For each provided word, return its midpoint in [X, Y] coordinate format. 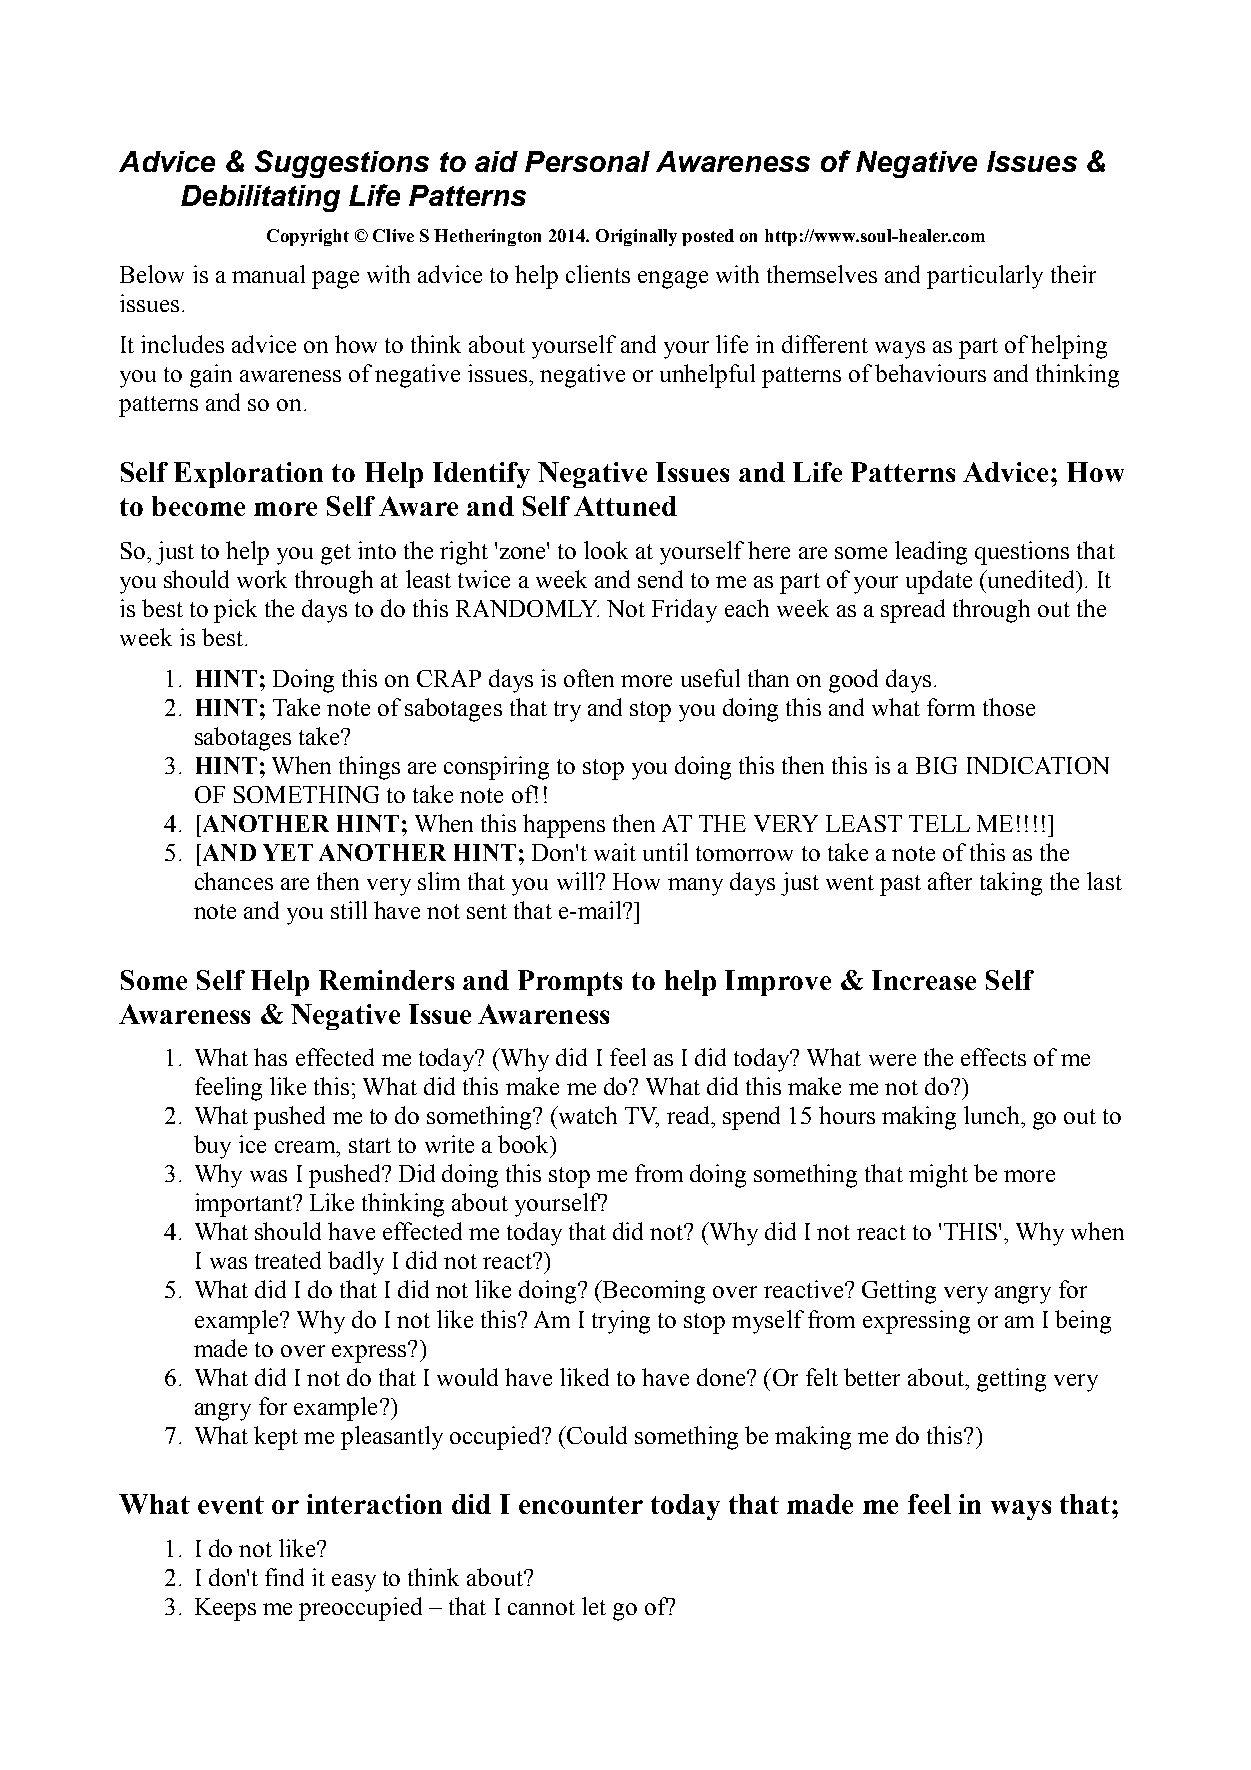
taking [1011, 884]
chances [234, 881]
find [284, 1577]
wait [615, 852]
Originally [636, 237]
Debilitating [260, 198]
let [594, 1606]
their [1073, 274]
